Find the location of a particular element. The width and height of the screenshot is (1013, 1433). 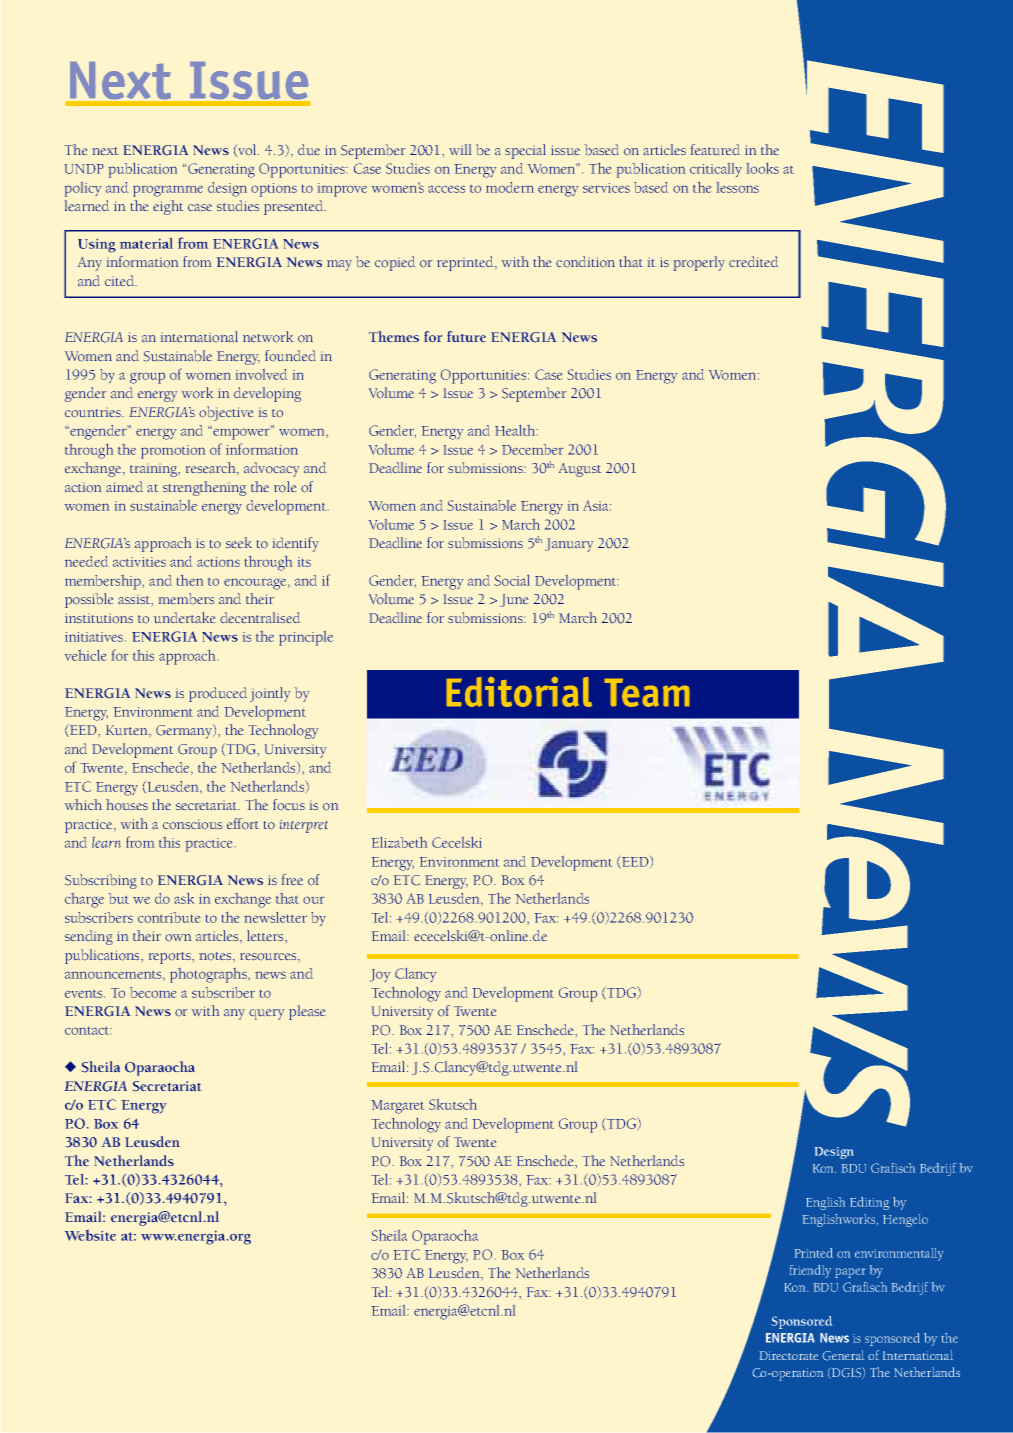

contact is located at coordinates (88, 1031).
